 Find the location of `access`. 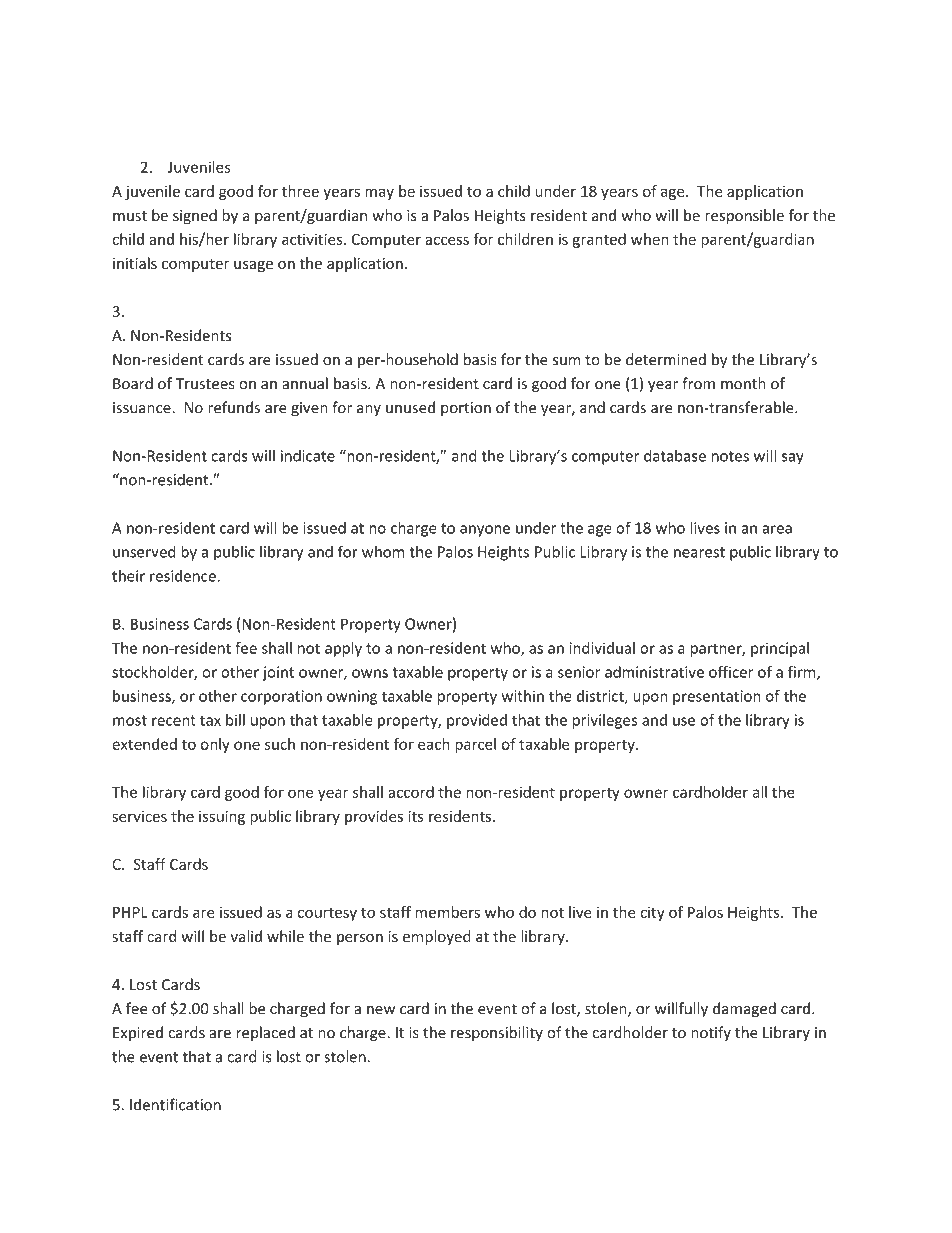

access is located at coordinates (447, 240).
